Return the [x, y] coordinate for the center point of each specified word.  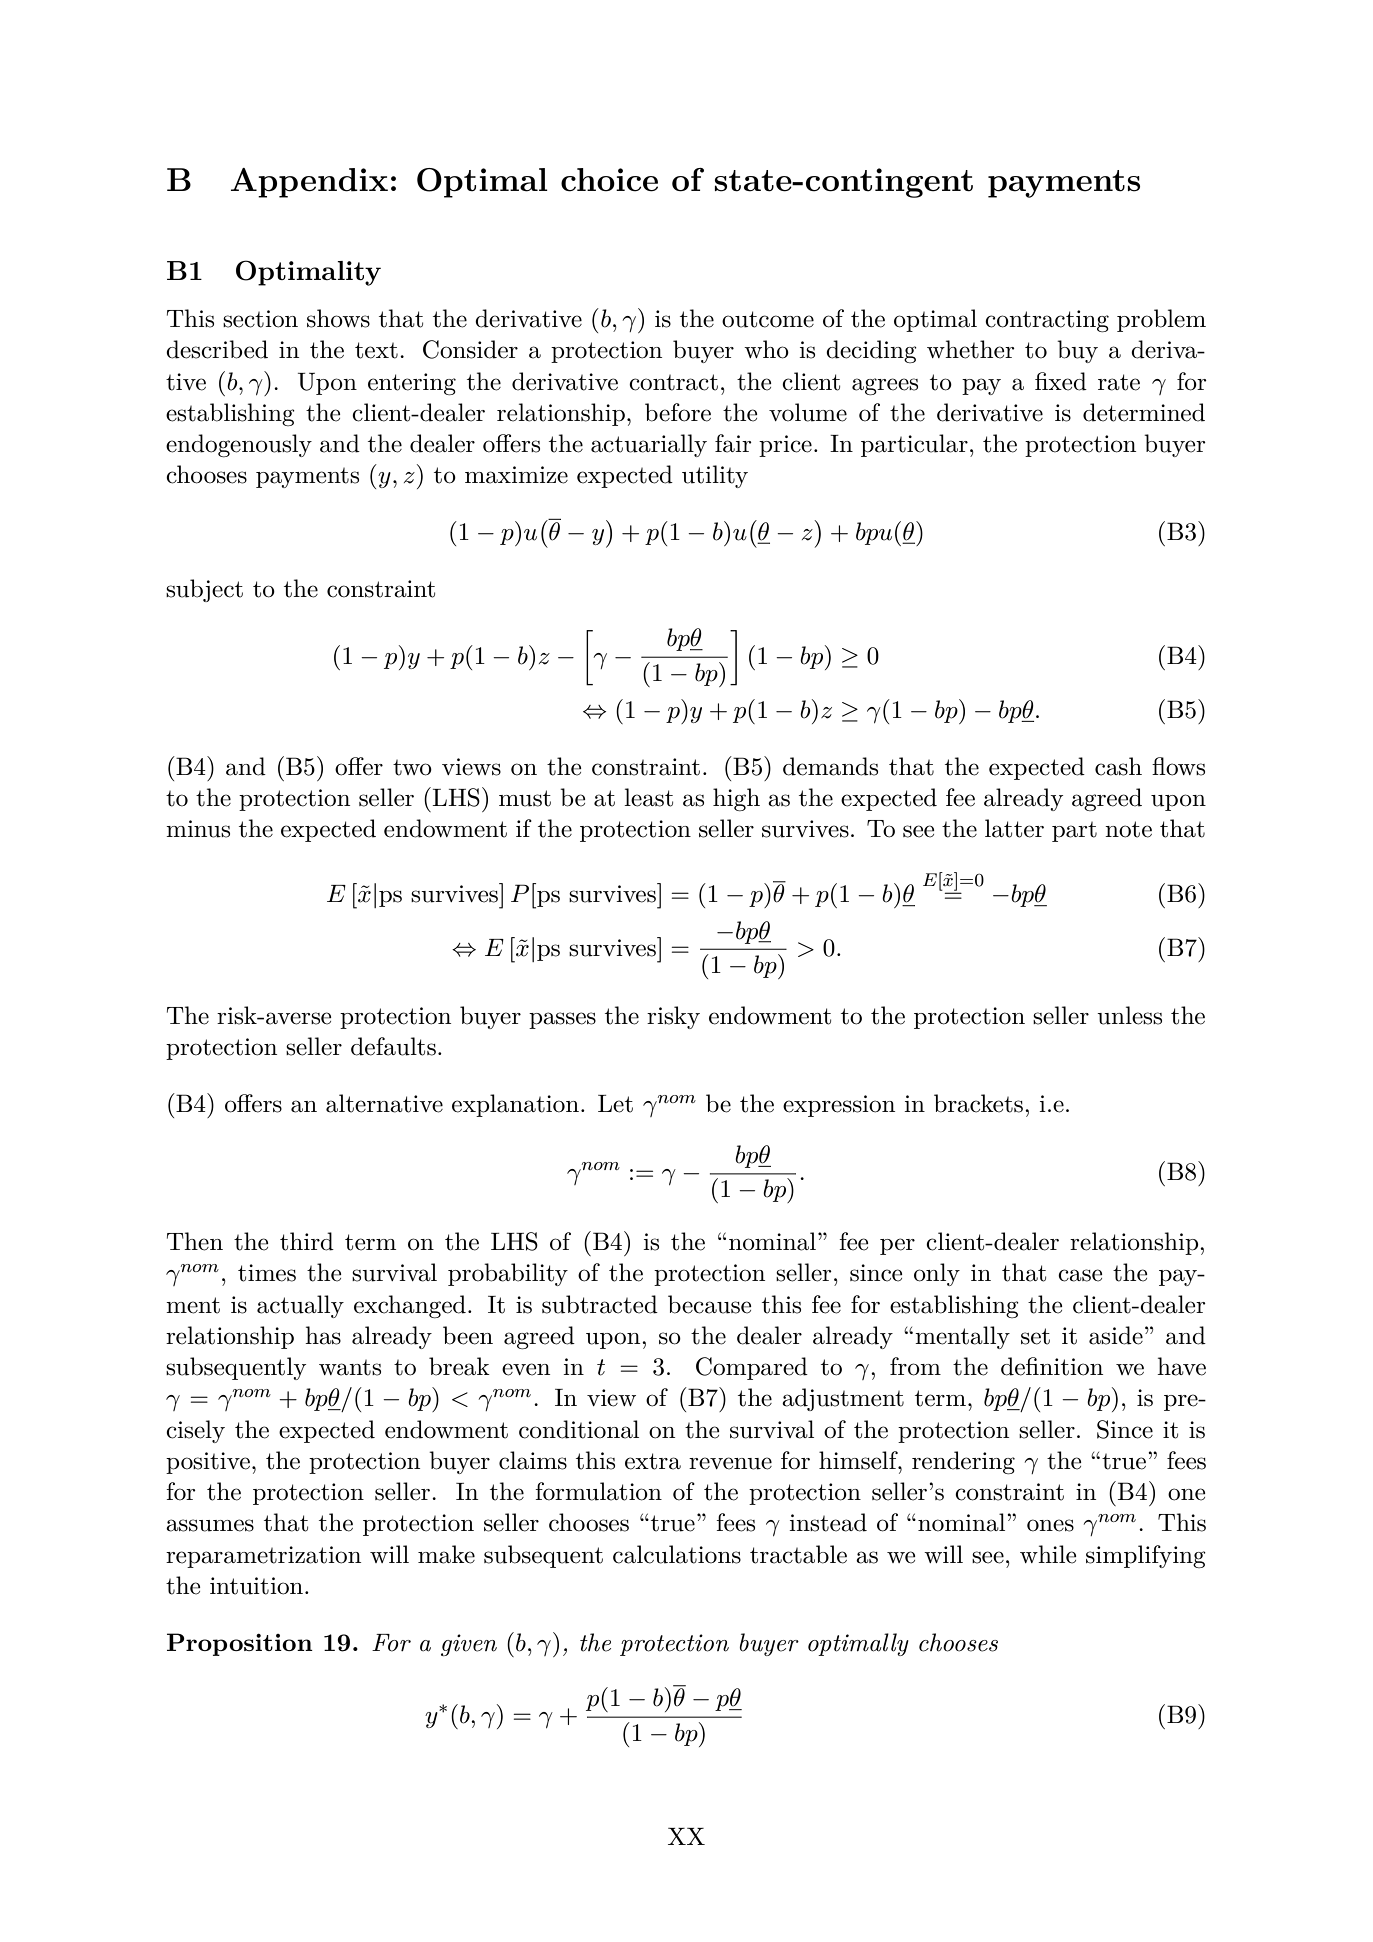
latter [1014, 828]
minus [198, 829]
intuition [258, 1586]
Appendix [309, 183]
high [736, 799]
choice [609, 180]
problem [1161, 320]
